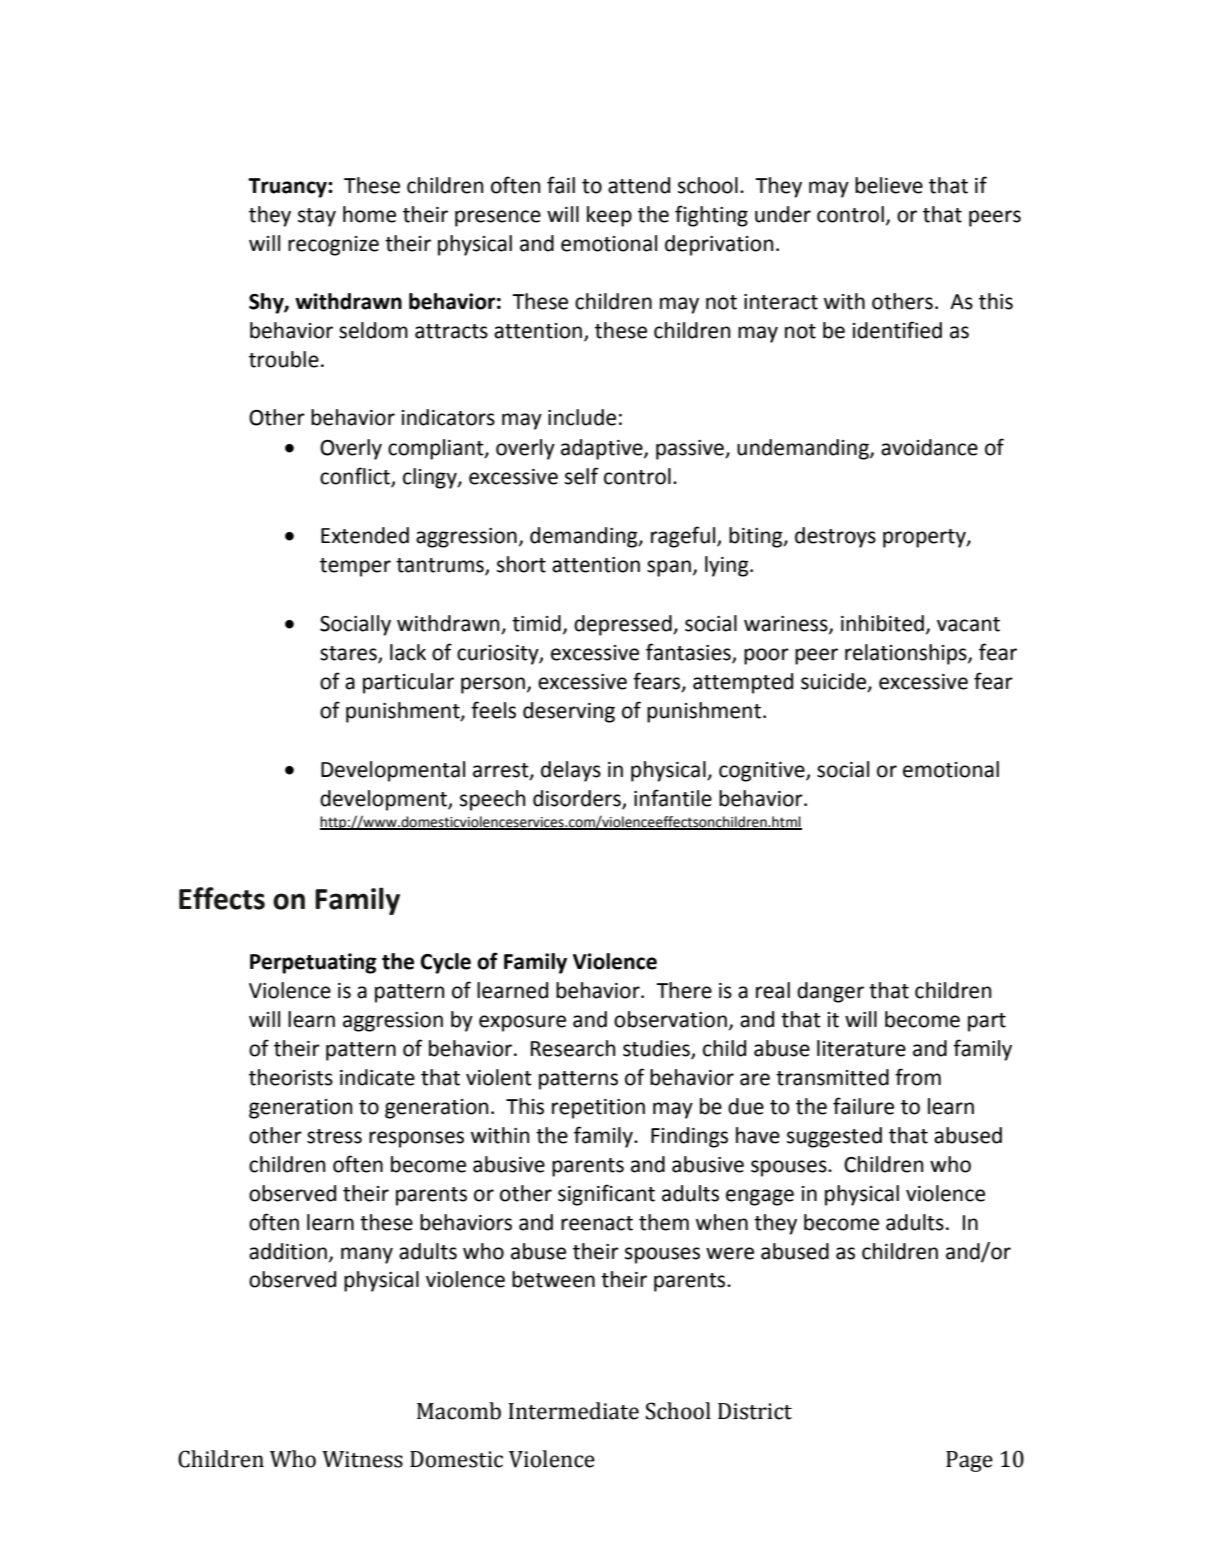 This screenshot has height=1563, width=1208. Describe the element at coordinates (624, 625) in the screenshot. I see `depressed` at that location.
